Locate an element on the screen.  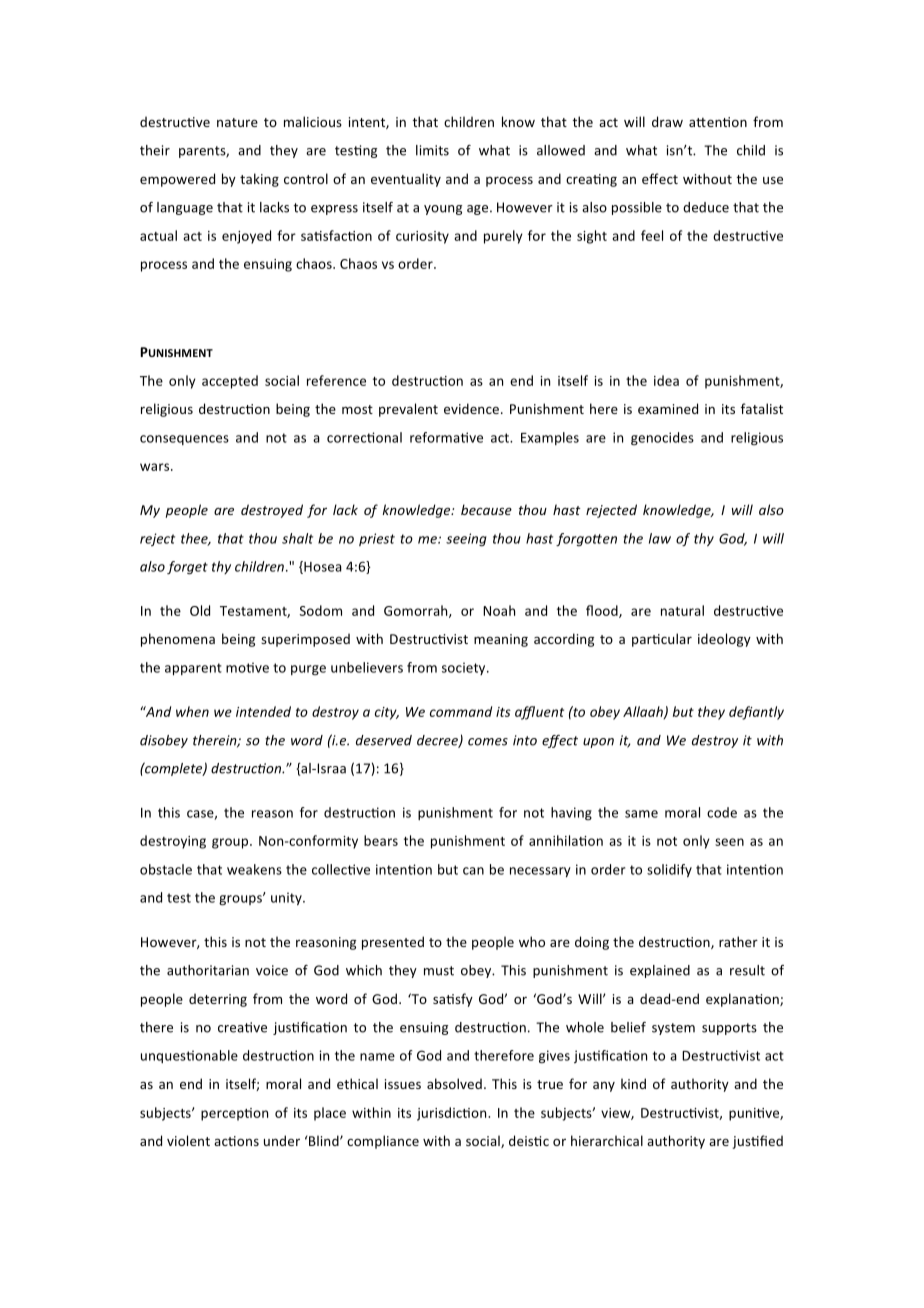
kind is located at coordinates (633, 1083).
